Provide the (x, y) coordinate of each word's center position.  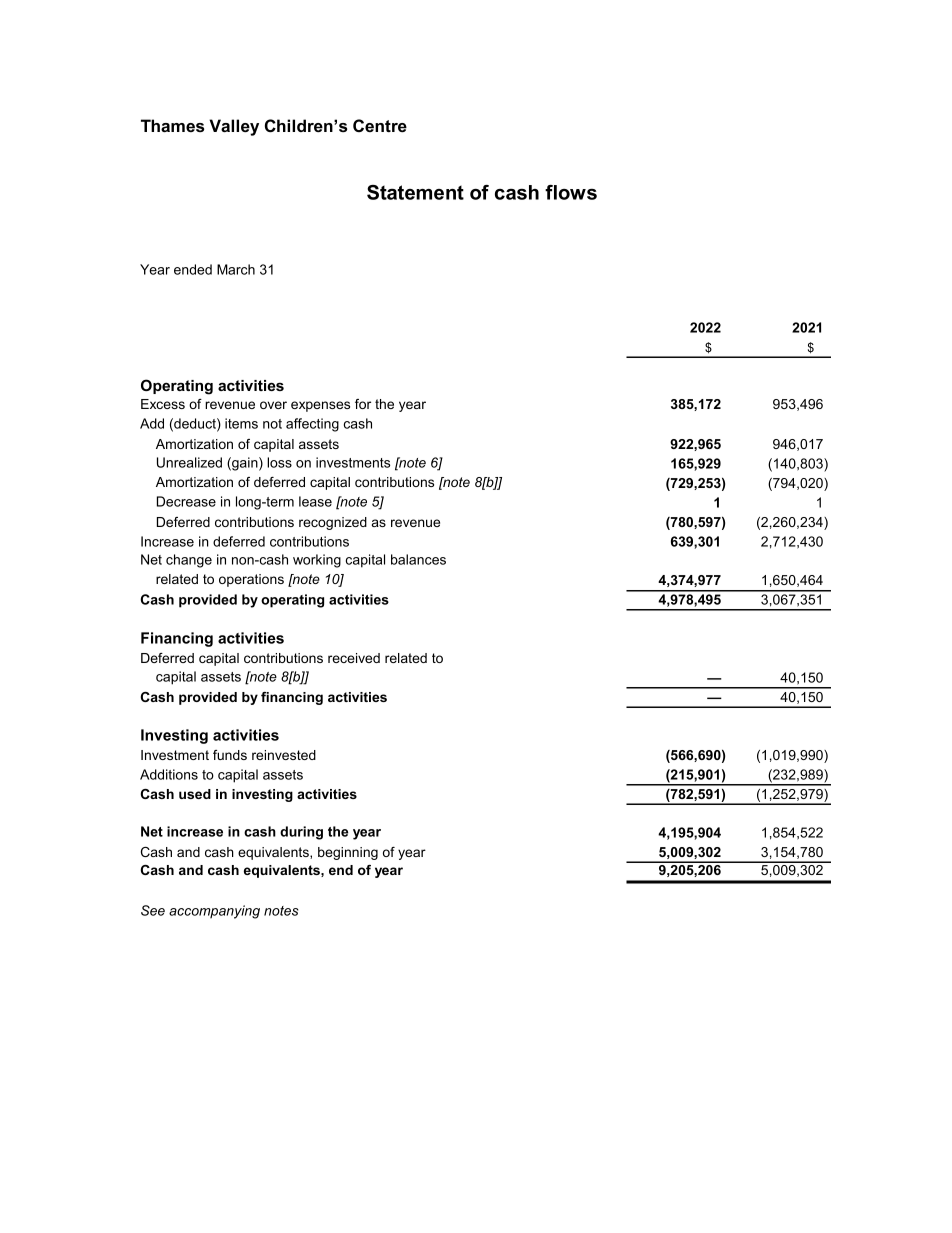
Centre (380, 125)
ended (193, 269)
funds (230, 755)
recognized (333, 523)
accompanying (214, 912)
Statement (415, 192)
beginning (348, 853)
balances (418, 559)
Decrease (186, 501)
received (354, 658)
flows (571, 192)
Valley (234, 127)
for (363, 404)
